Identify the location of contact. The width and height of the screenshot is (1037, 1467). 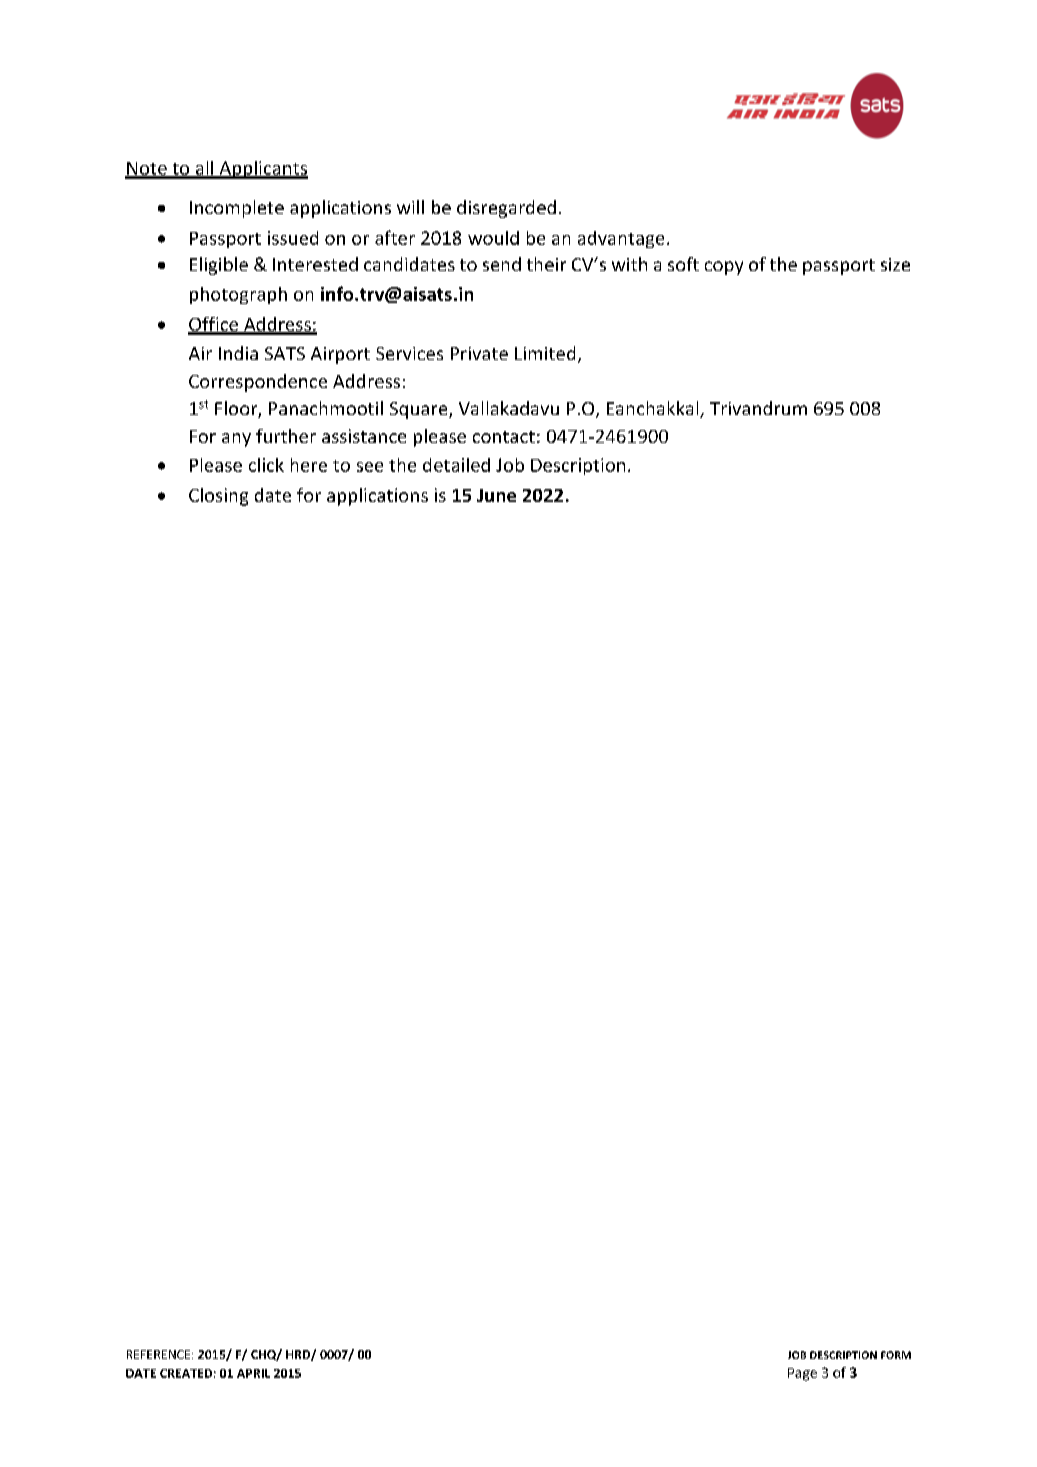
(504, 437).
